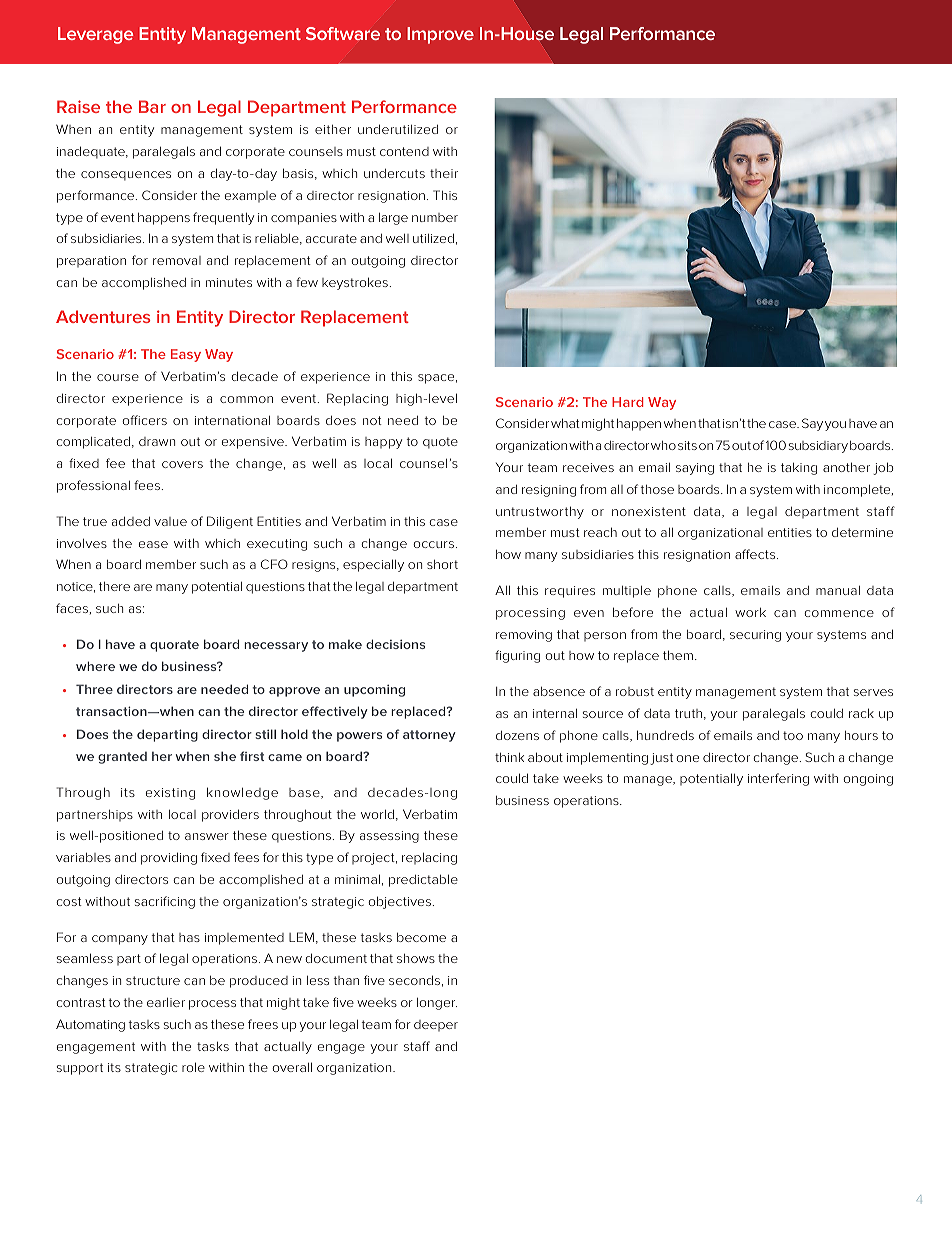 The height and width of the screenshot is (1233, 952). Describe the element at coordinates (509, 757) in the screenshot. I see `think` at that location.
